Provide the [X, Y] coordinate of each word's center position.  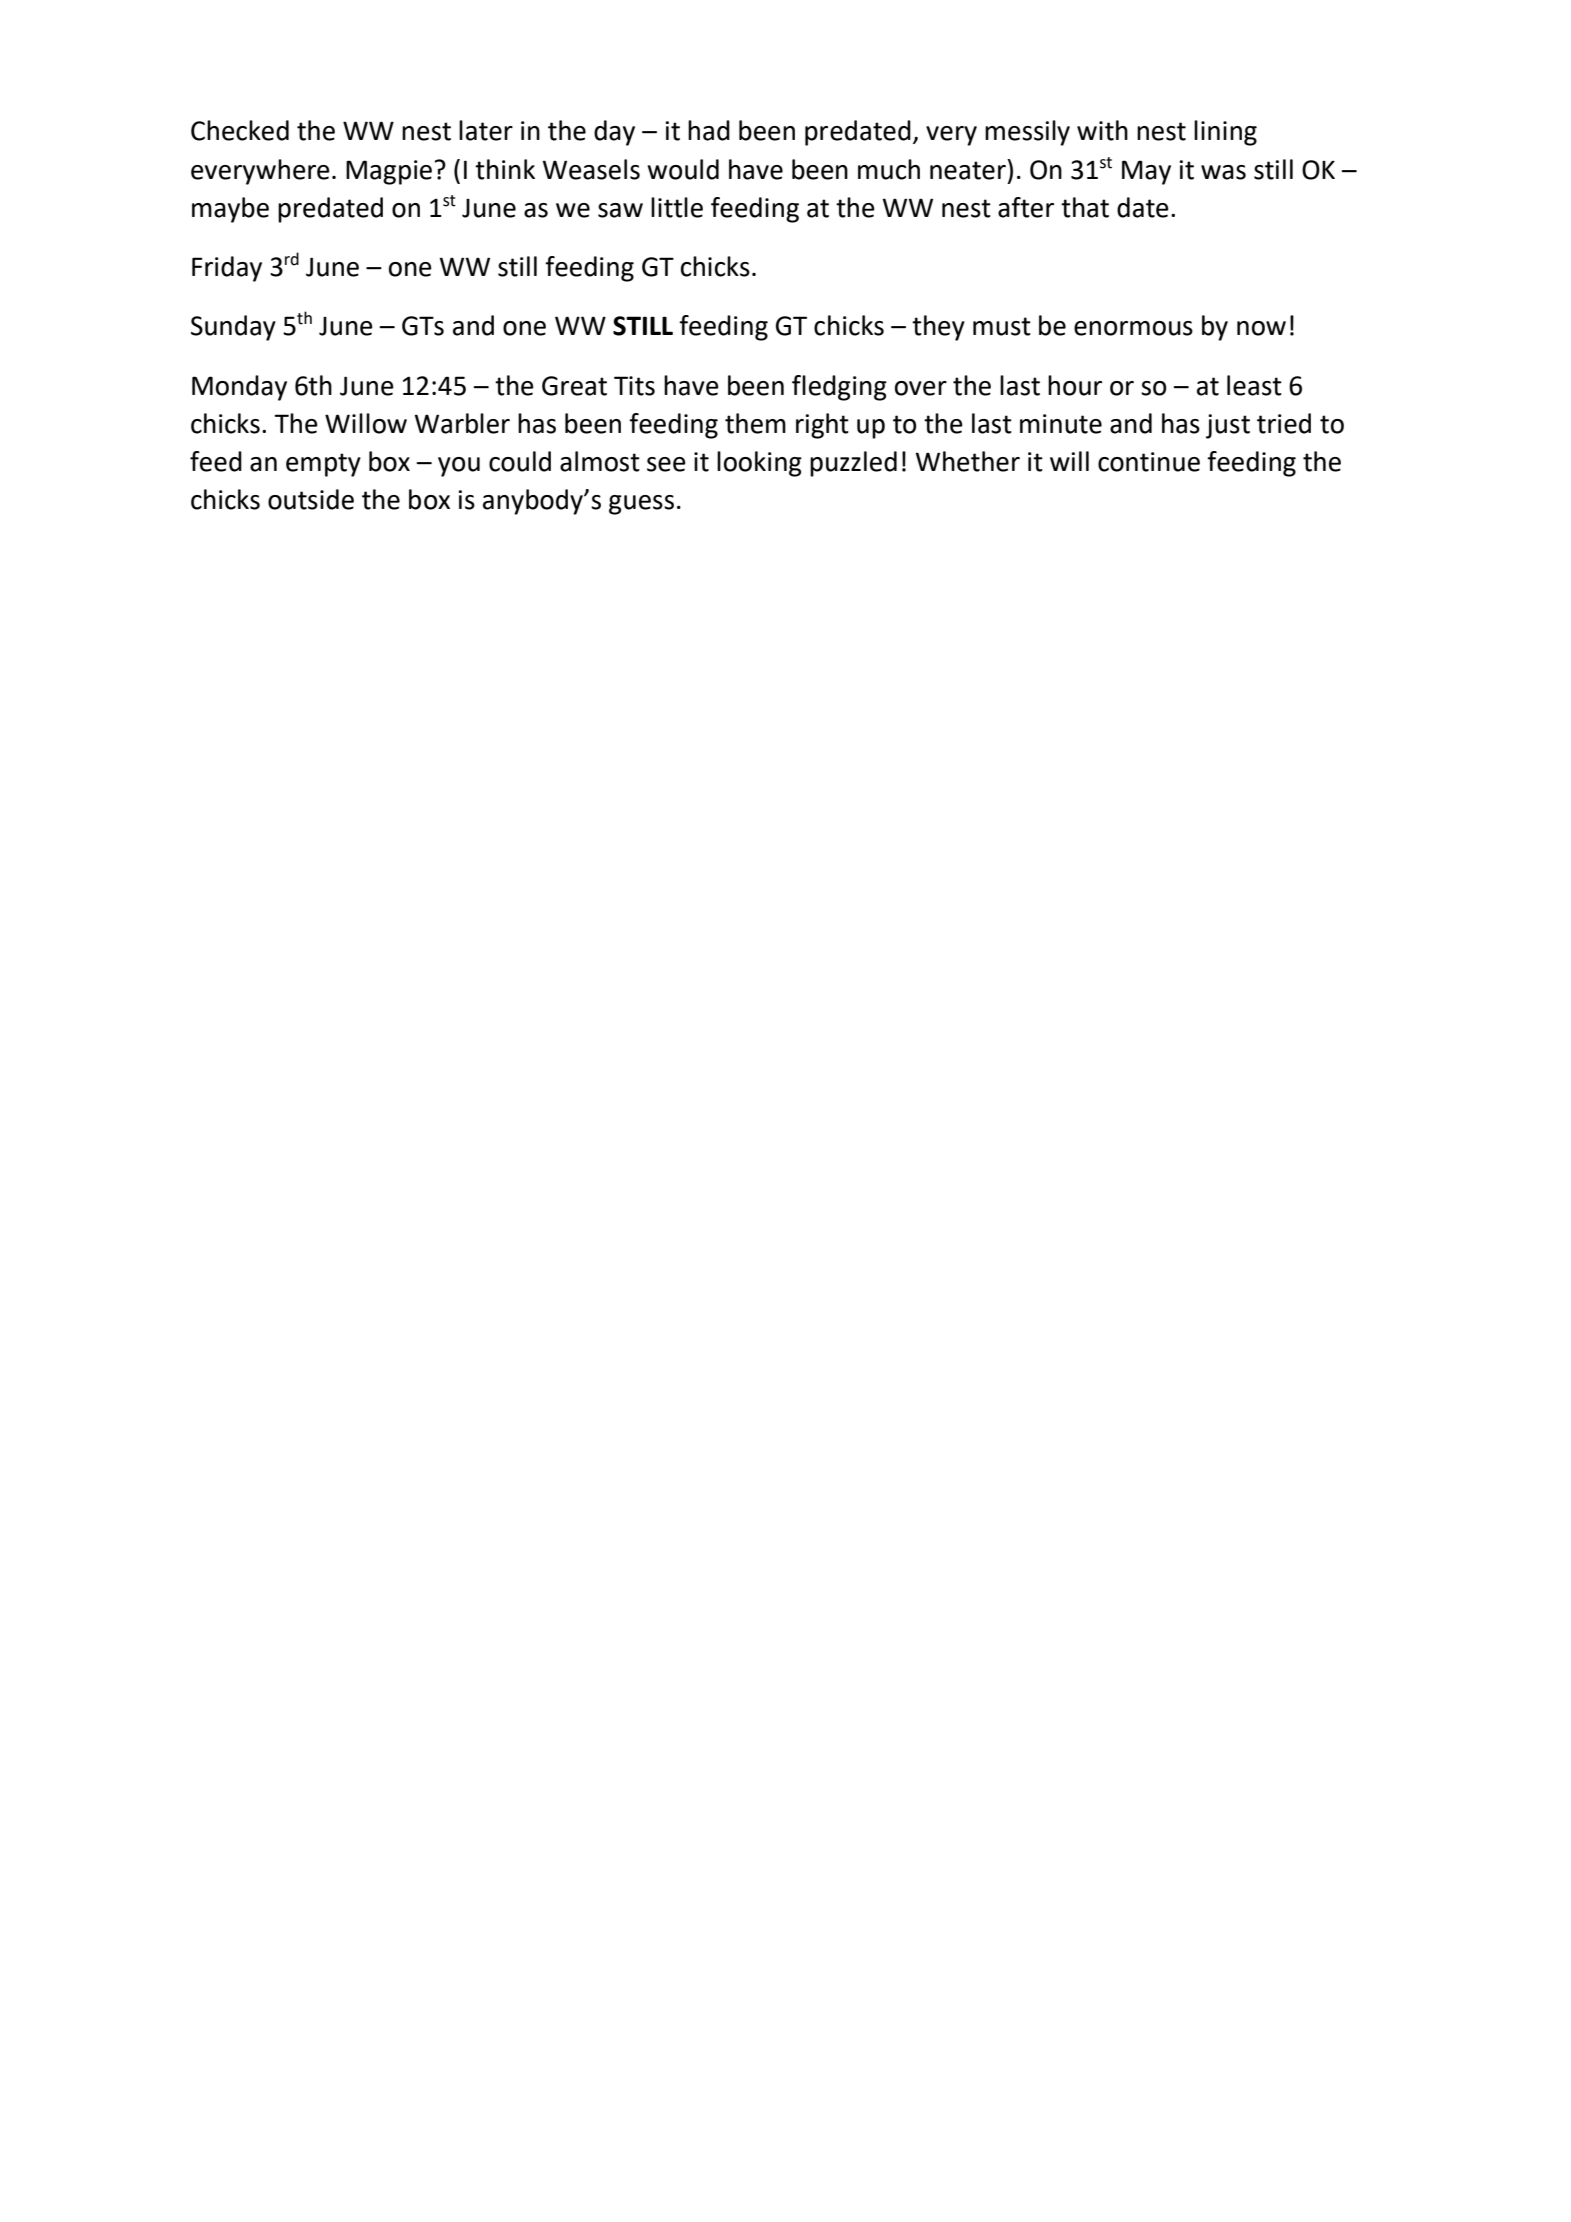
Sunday [233, 328]
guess [641, 505]
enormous [1133, 328]
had [709, 130]
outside [311, 499]
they [938, 328]
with [1102, 130]
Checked [240, 130]
